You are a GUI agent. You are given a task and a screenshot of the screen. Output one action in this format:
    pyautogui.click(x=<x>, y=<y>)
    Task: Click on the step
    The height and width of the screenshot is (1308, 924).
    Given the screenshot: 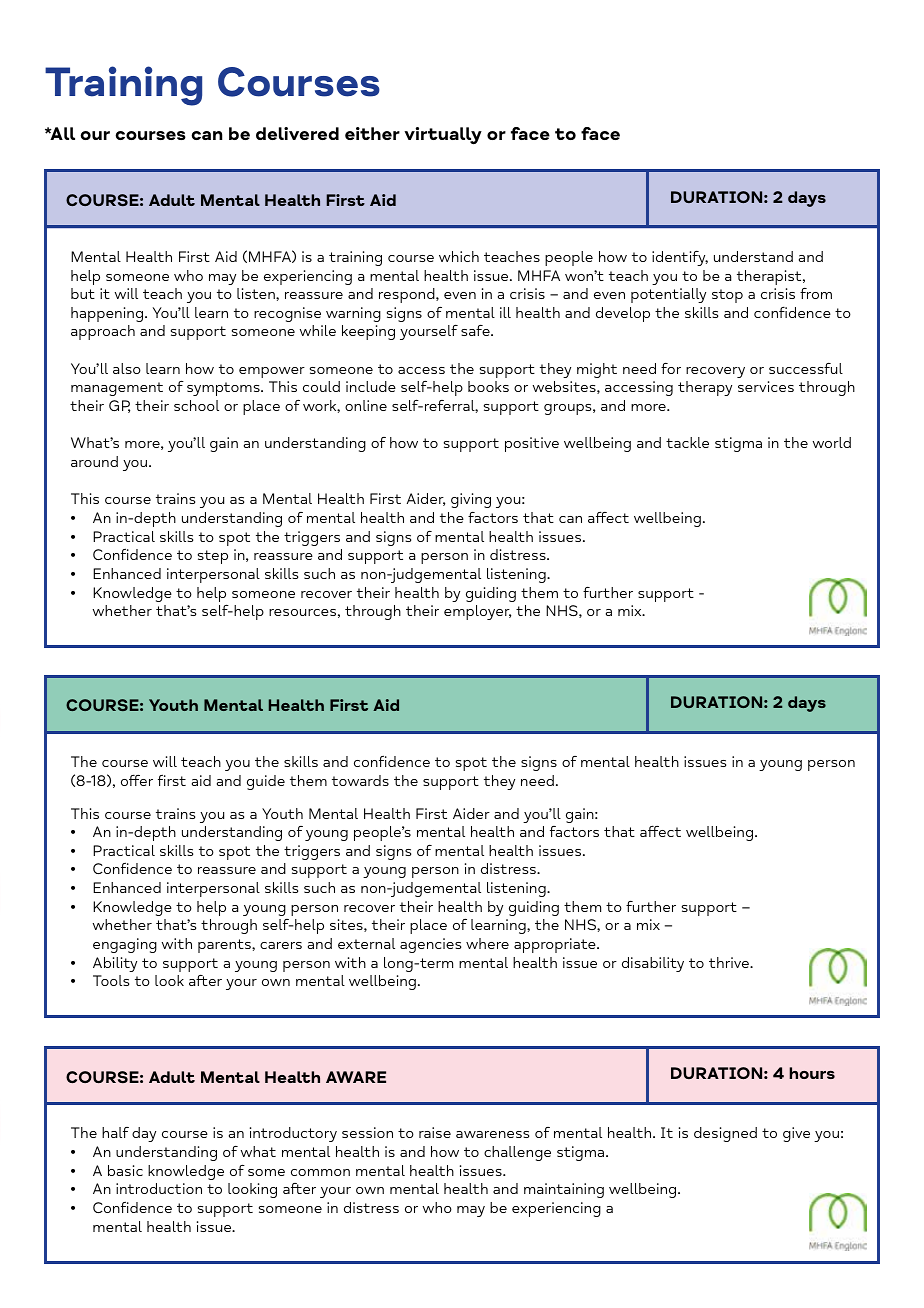 What is the action you would take?
    pyautogui.click(x=213, y=557)
